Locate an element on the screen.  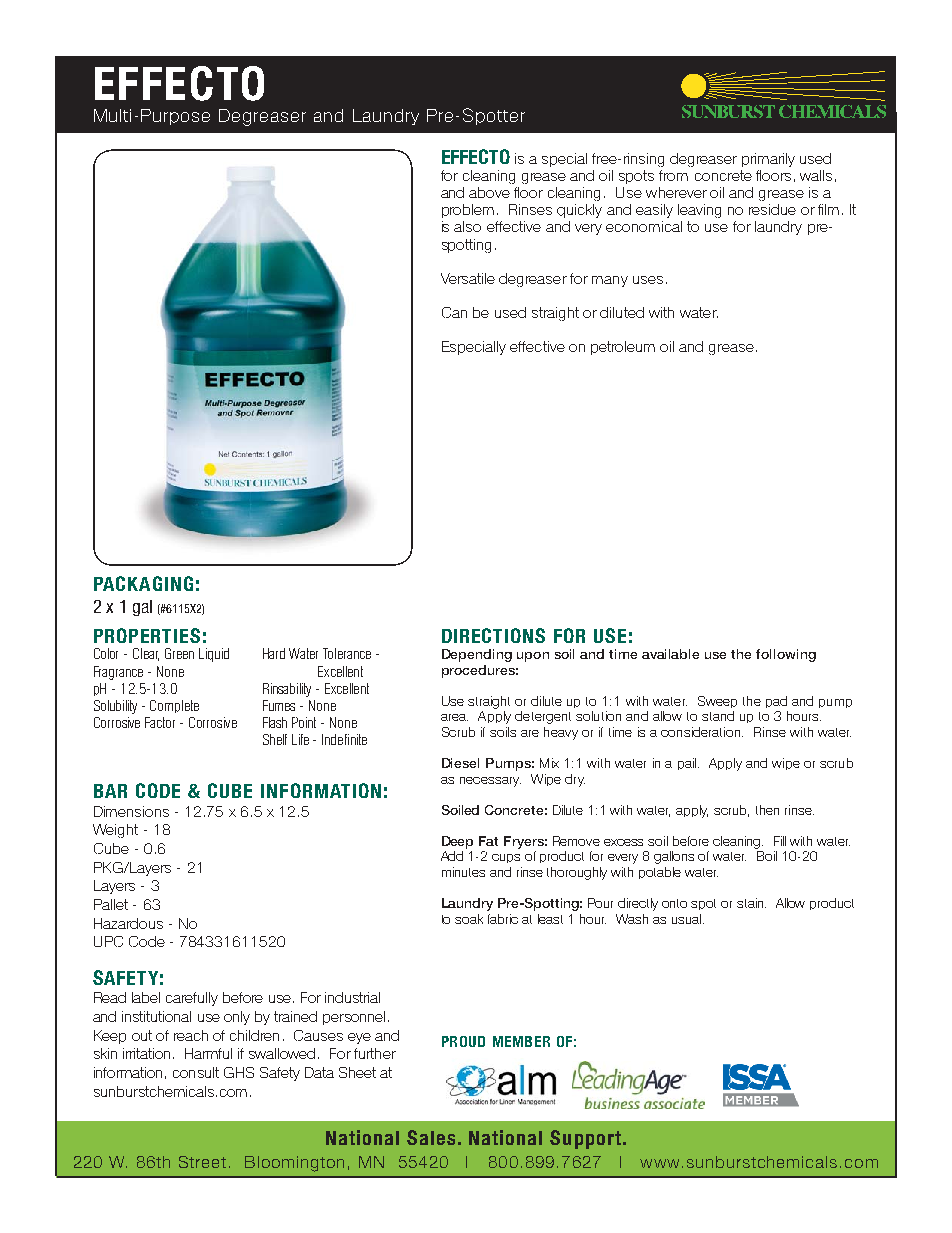
problem is located at coordinates (468, 211).
